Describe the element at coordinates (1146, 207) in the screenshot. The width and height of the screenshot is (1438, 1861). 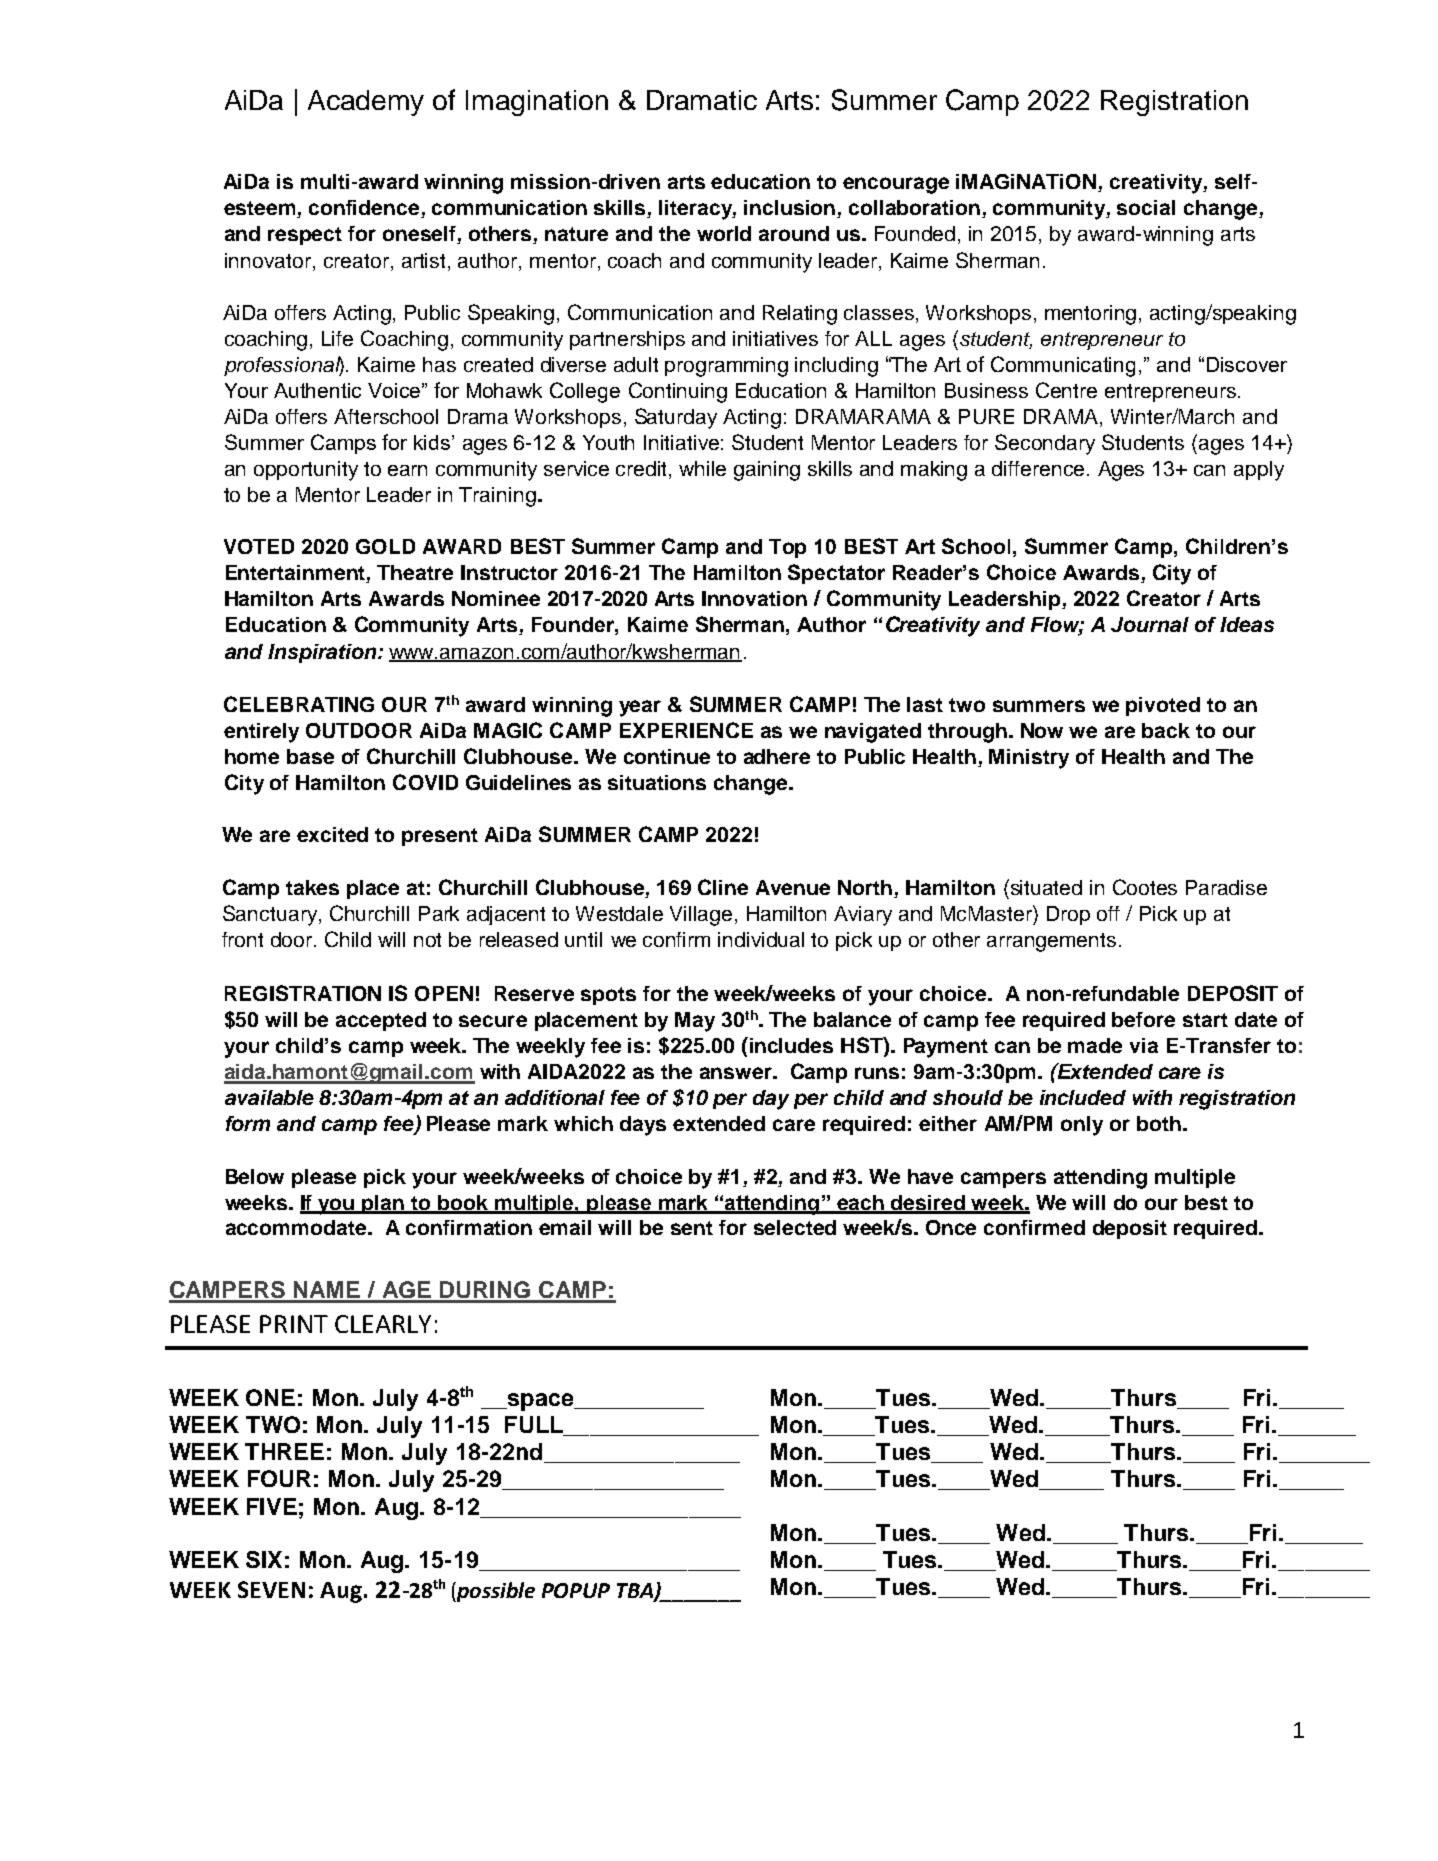
I see `social` at that location.
